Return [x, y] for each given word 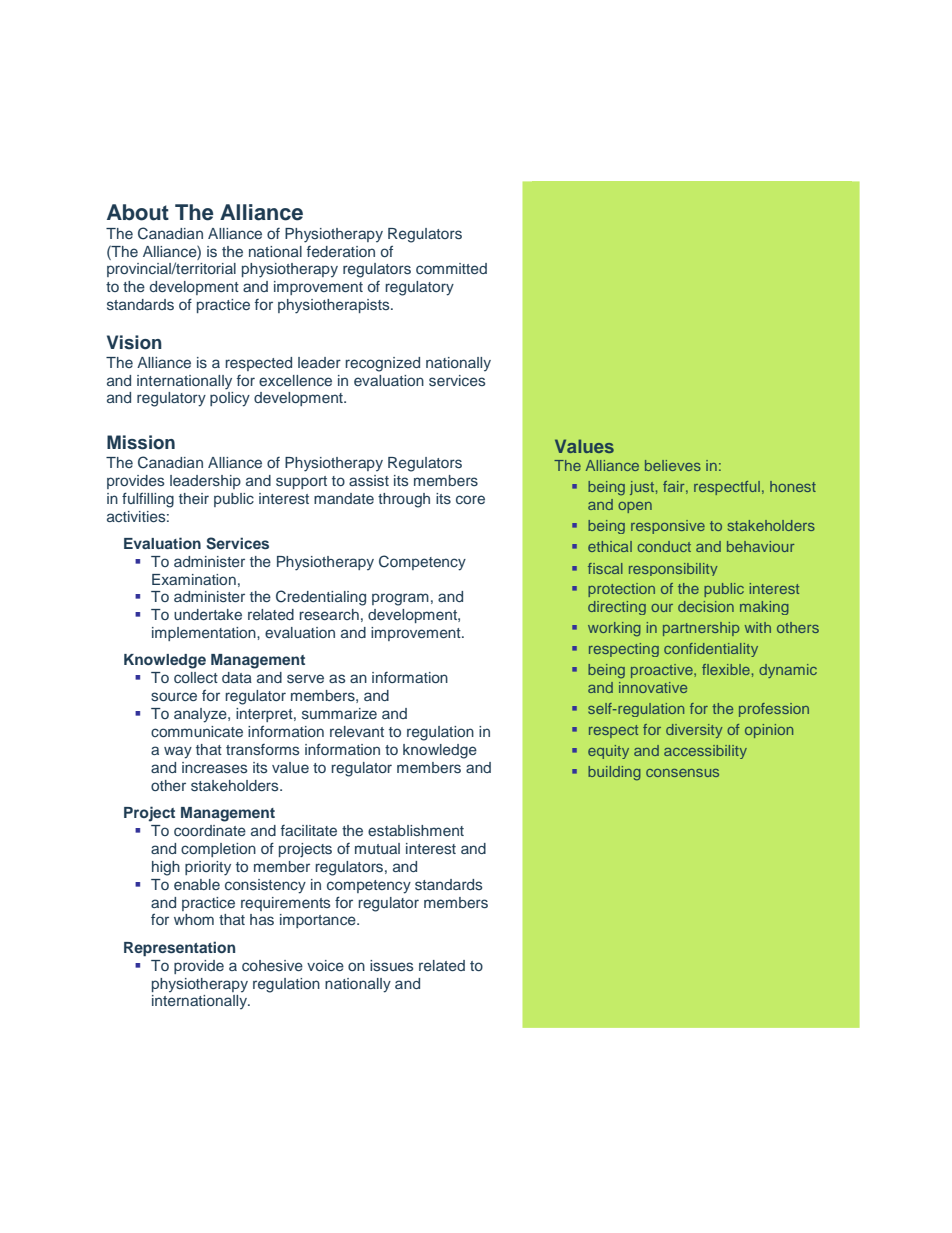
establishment [416, 830]
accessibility [705, 752]
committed [451, 268]
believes [673, 465]
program [400, 599]
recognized [382, 364]
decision [706, 606]
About [138, 212]
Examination [194, 579]
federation [341, 251]
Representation [179, 948]
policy [230, 399]
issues [391, 965]
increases [214, 767]
